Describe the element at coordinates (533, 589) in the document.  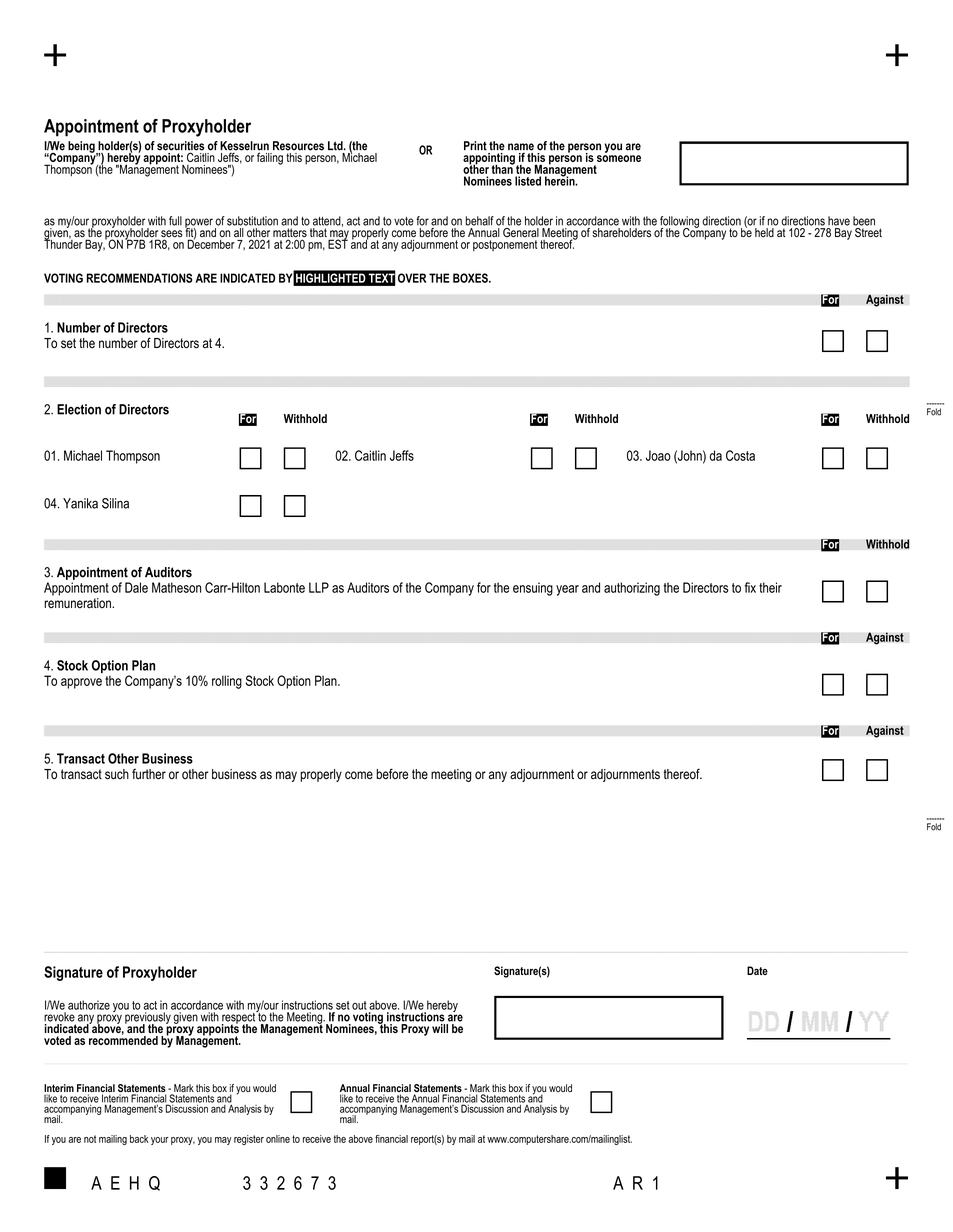
I see `ensuing` at that location.
